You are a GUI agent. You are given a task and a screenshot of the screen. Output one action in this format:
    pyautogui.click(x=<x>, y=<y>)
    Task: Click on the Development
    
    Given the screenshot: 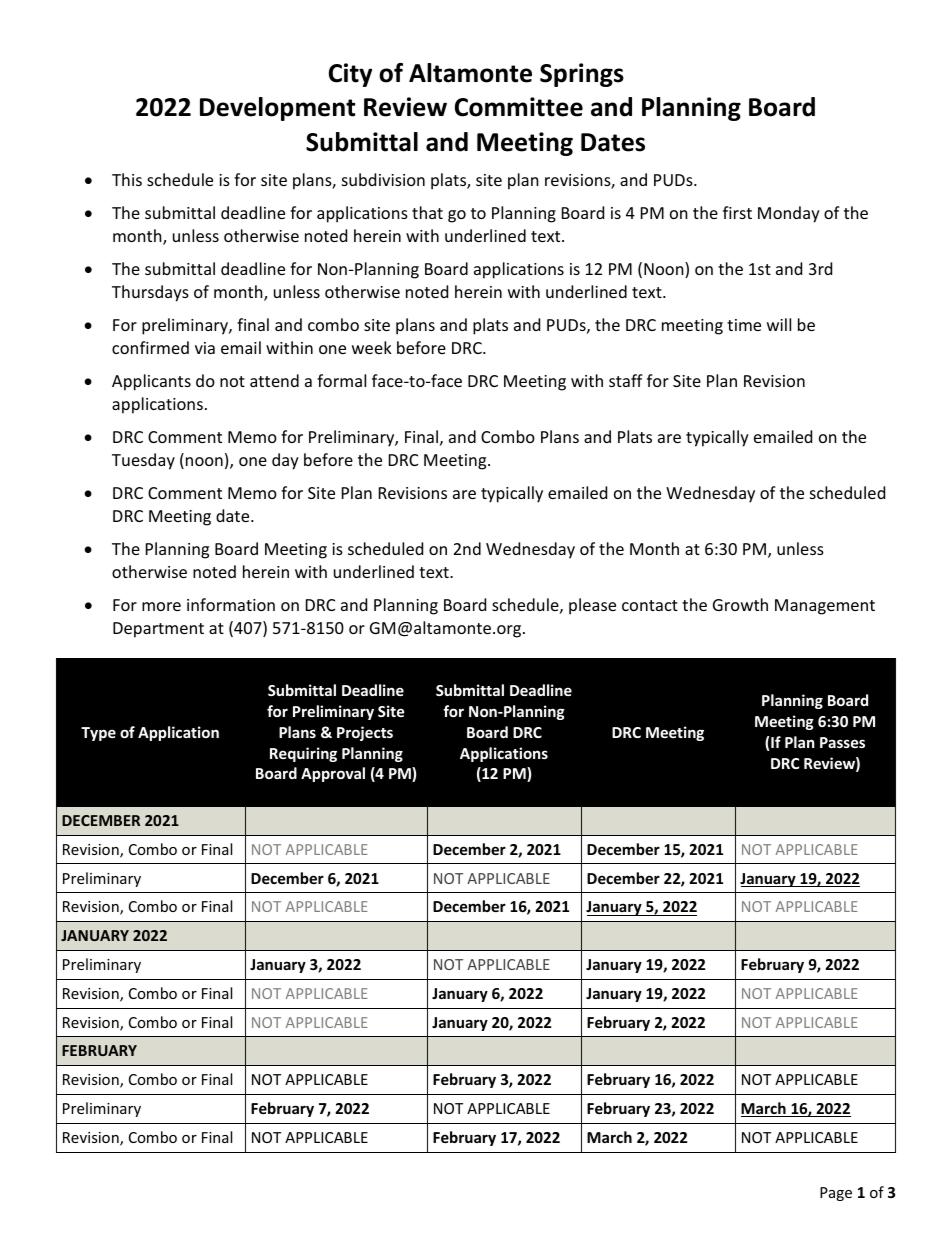 What is the action you would take?
    pyautogui.click(x=277, y=109)
